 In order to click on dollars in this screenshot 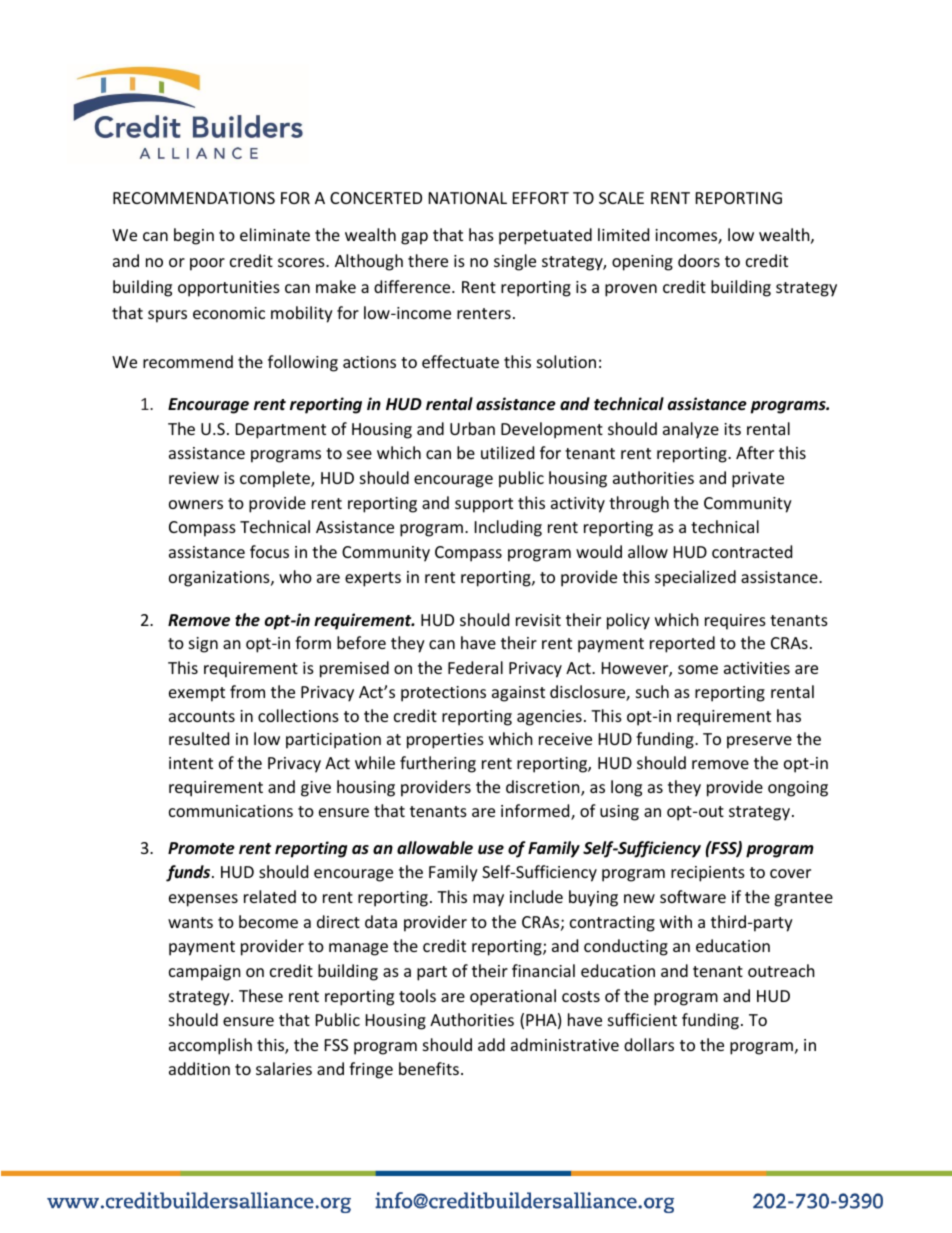, I will do `click(649, 1044)`.
